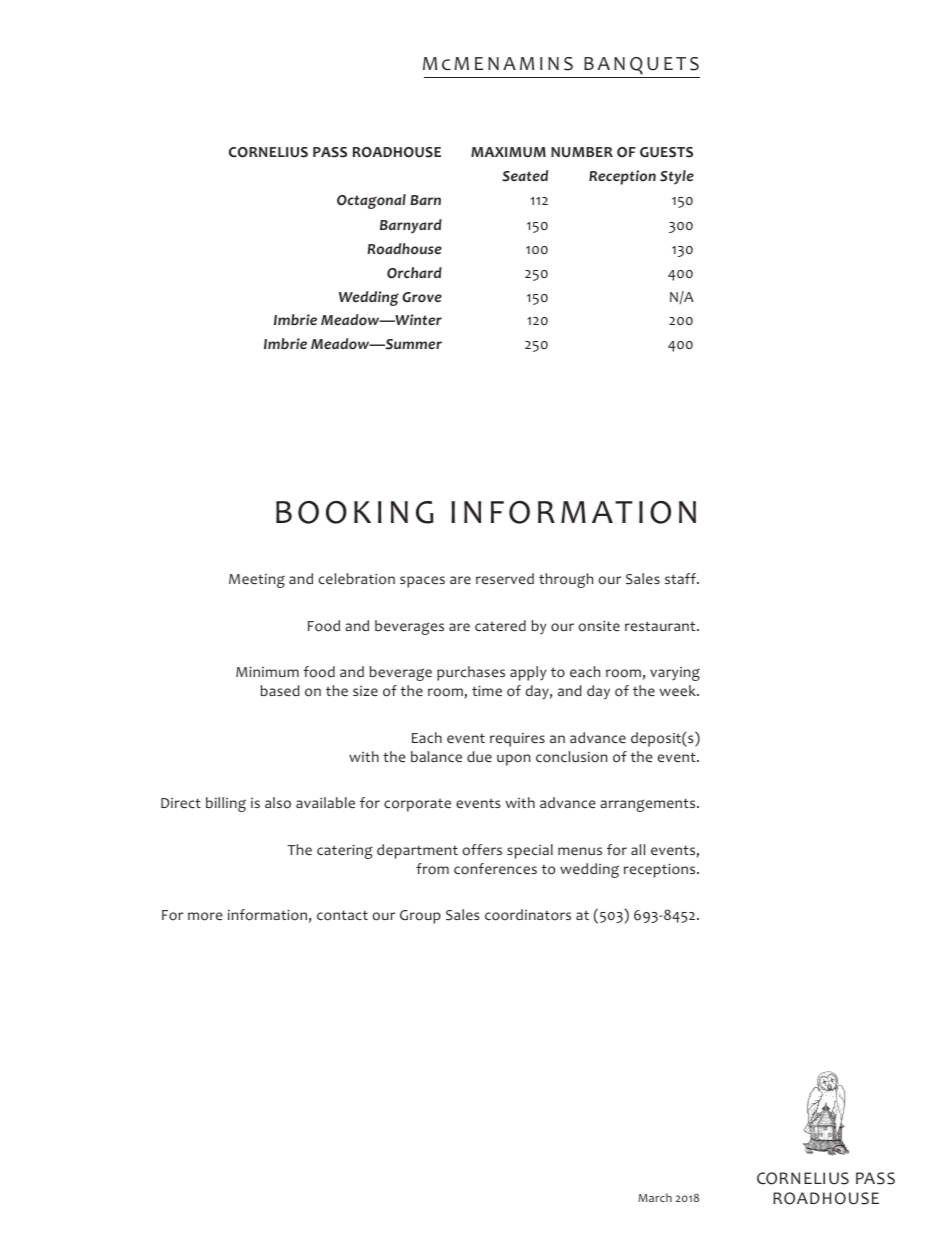  I want to click on Meeting, so click(257, 581).
